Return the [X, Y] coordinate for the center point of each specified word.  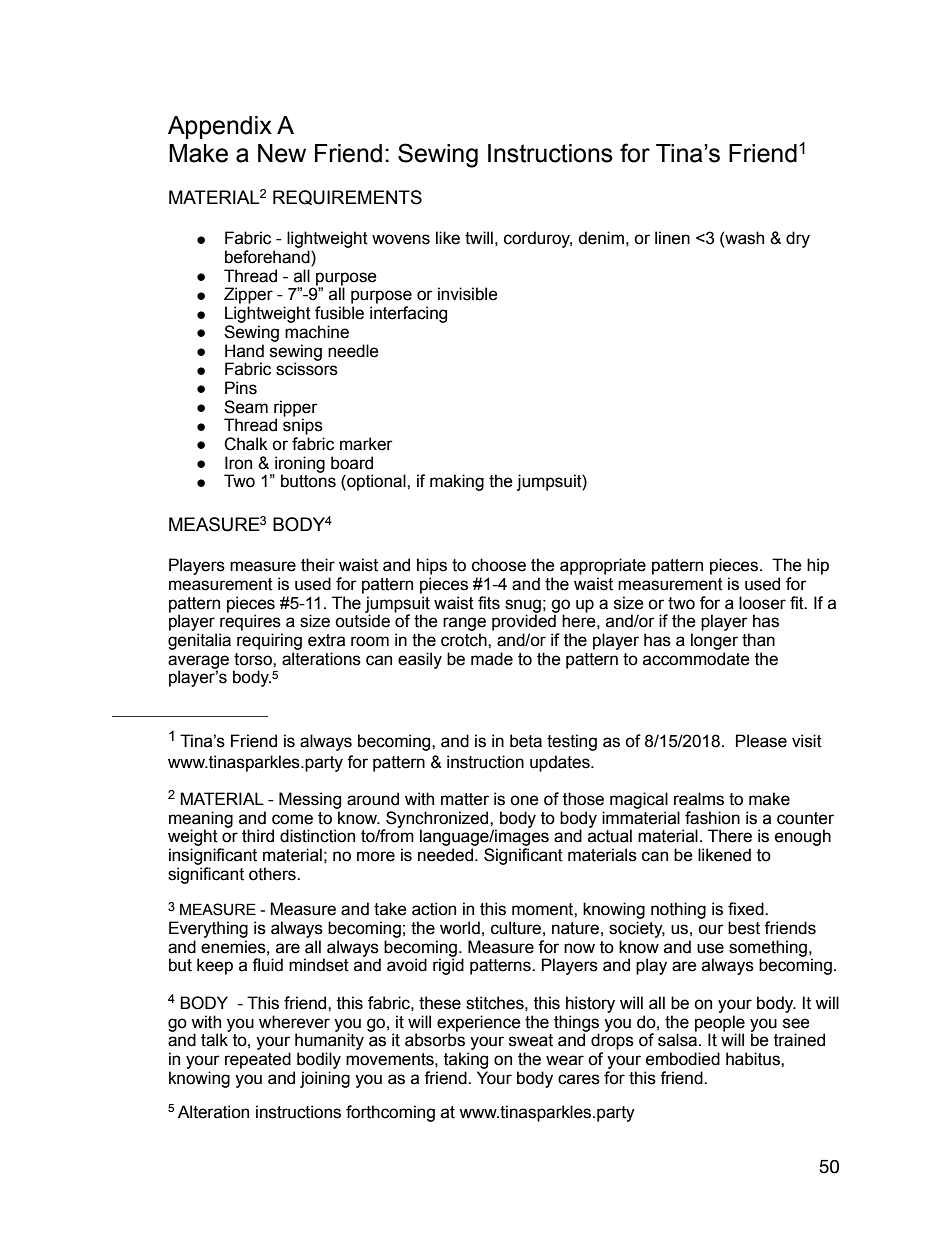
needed [447, 855]
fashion [712, 818]
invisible [468, 294]
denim [601, 238]
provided [524, 622]
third [258, 836]
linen [672, 238]
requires [250, 622]
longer [714, 641]
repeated [258, 1060]
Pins [241, 388]
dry [798, 239]
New [282, 153]
